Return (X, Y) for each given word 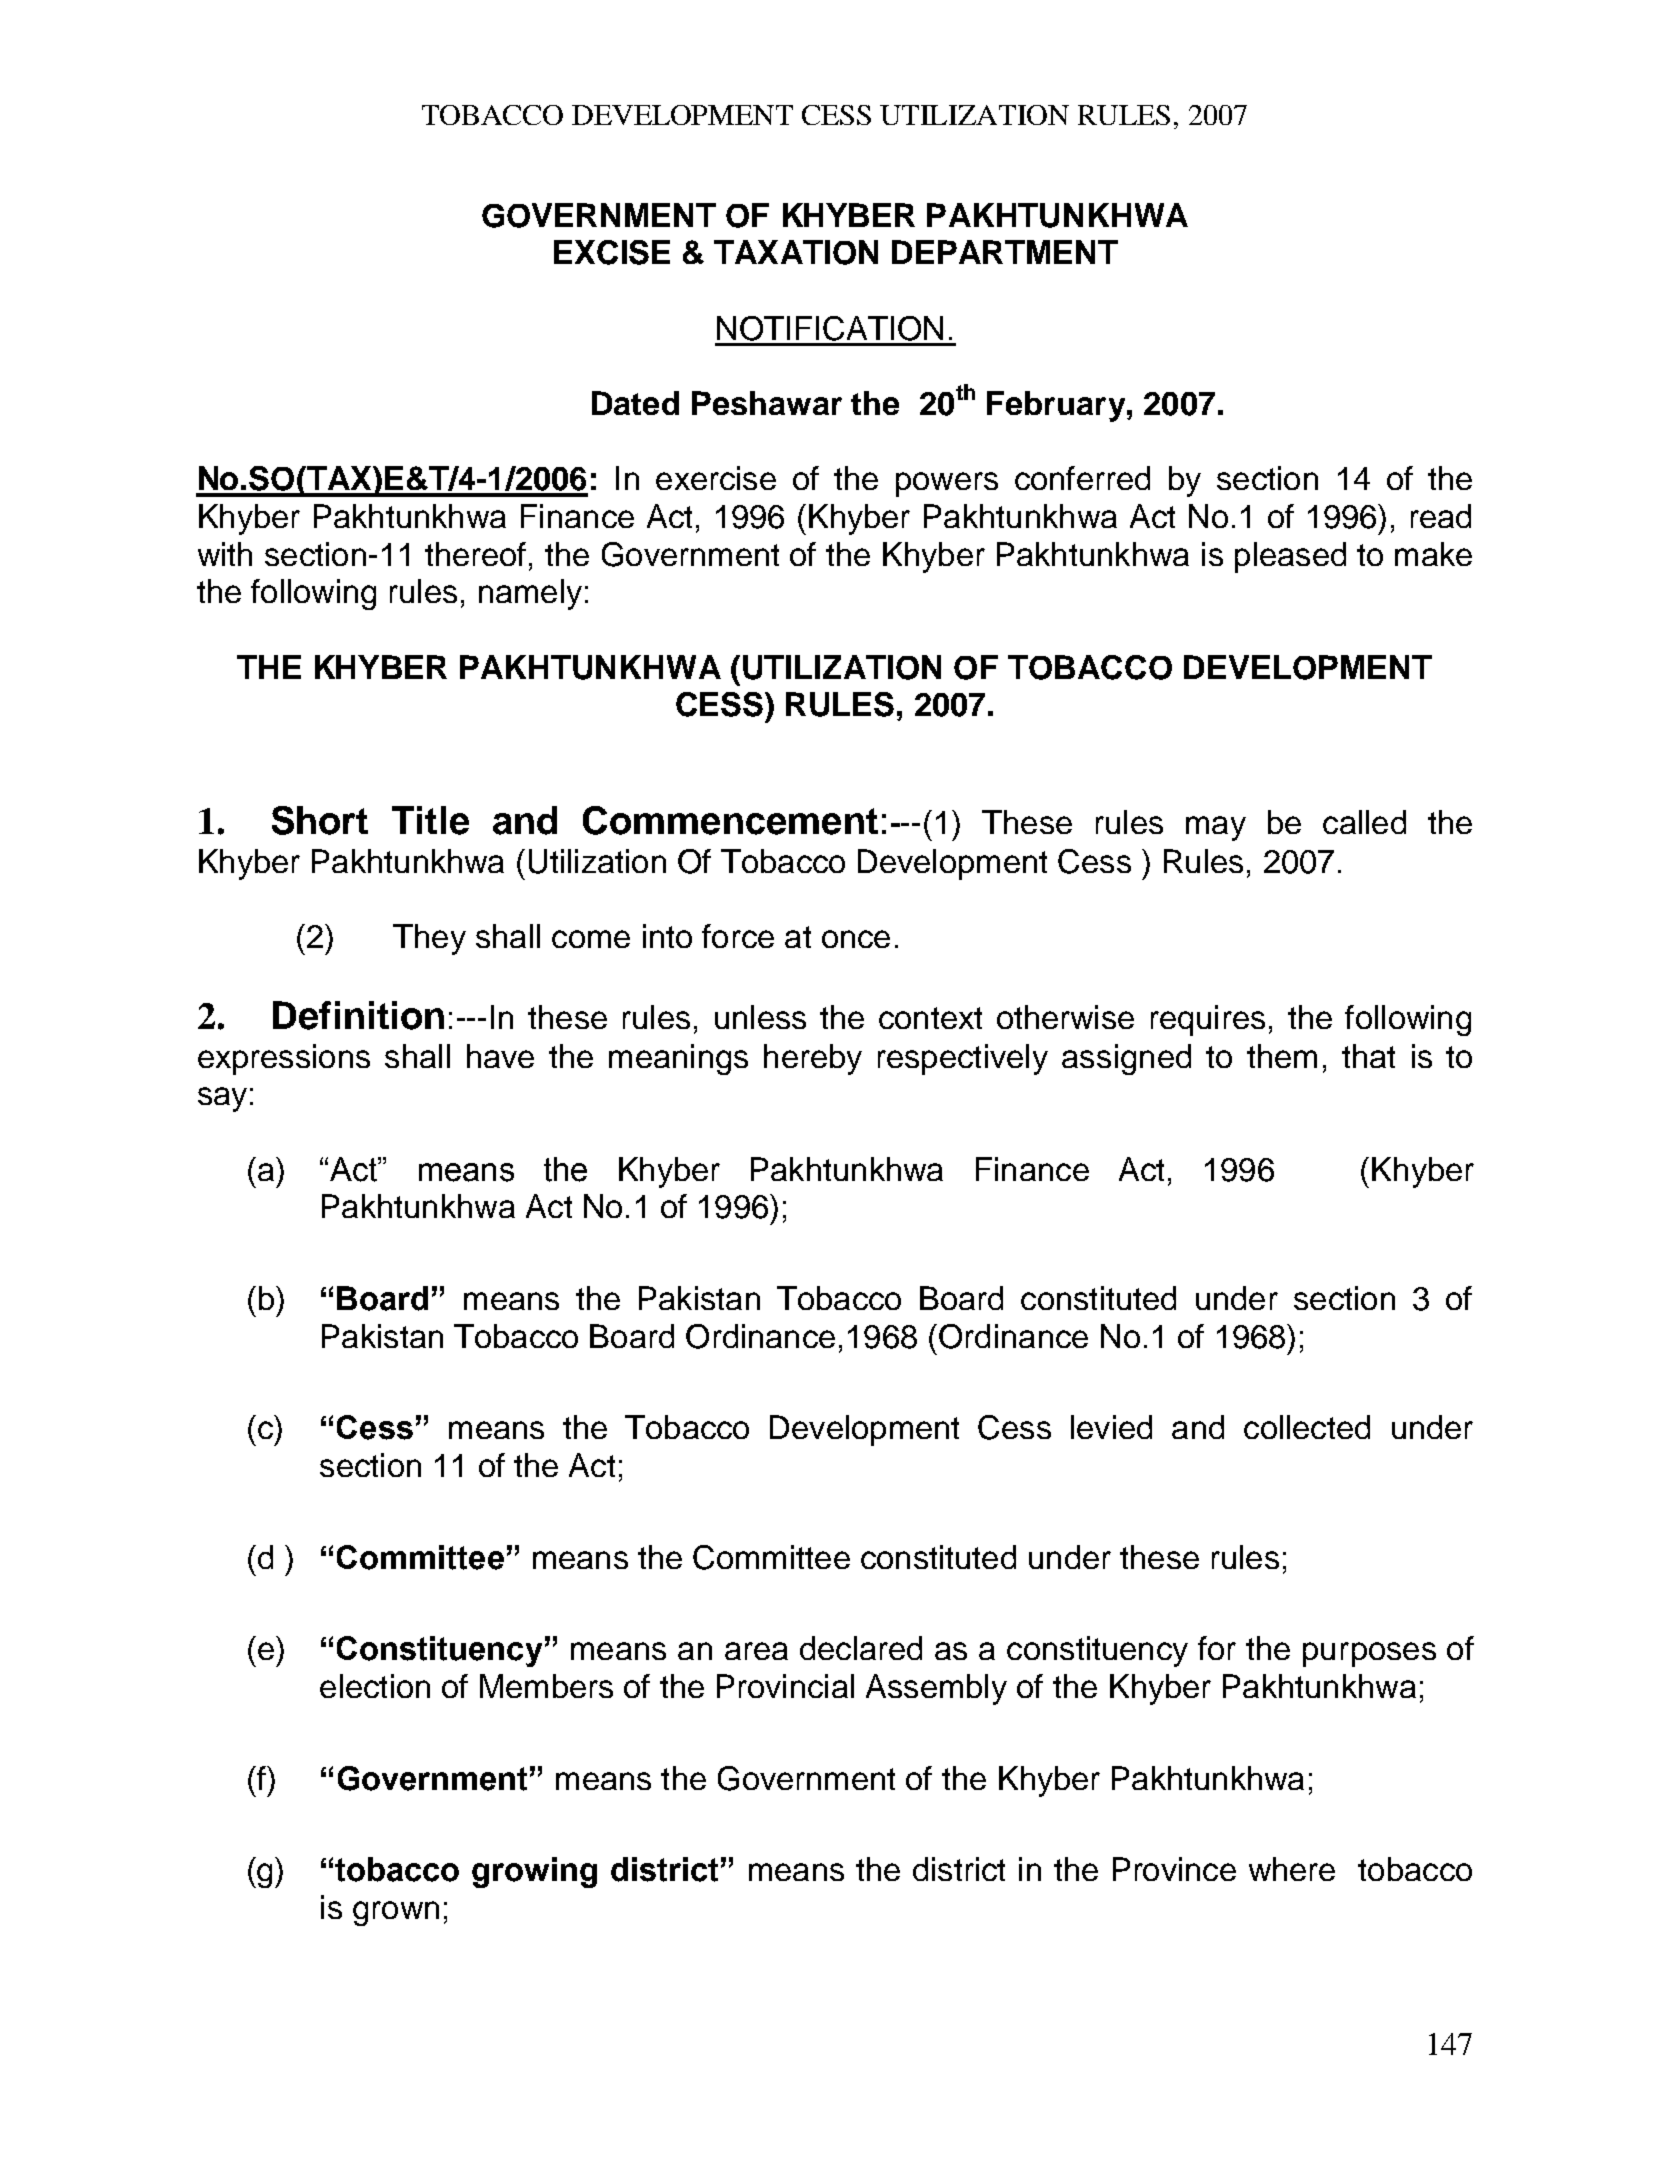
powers (947, 484)
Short (320, 820)
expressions (284, 1059)
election (375, 1686)
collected (1307, 1427)
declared (861, 1648)
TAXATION (796, 252)
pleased (1290, 557)
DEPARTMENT (1005, 252)
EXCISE (612, 252)
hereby (813, 1059)
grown (396, 1913)
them (1282, 1056)
